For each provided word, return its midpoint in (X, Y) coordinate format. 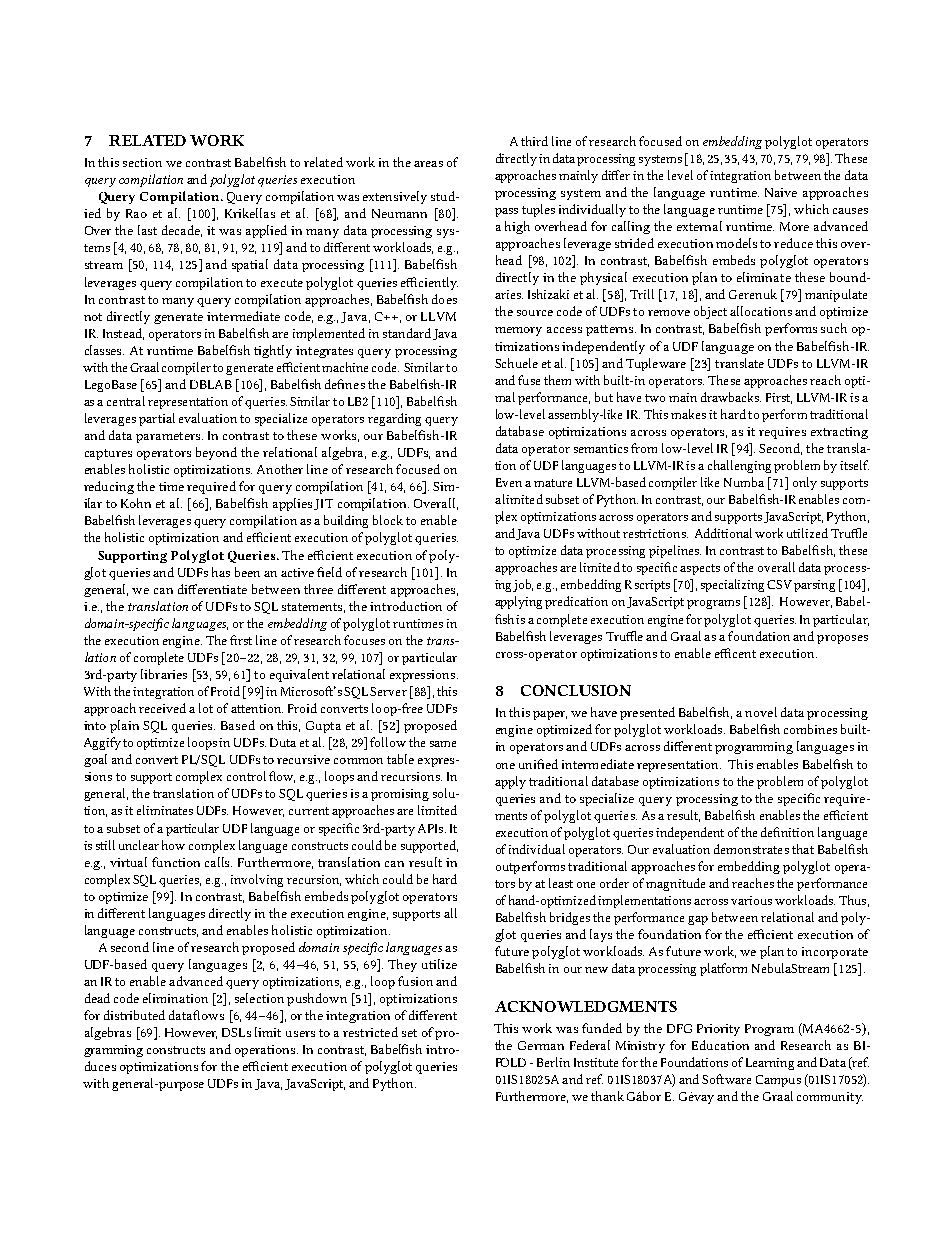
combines (810, 729)
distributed (134, 1015)
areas (428, 164)
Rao (136, 213)
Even (509, 482)
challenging (739, 466)
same (443, 744)
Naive (781, 192)
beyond (216, 453)
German (541, 1045)
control (246, 776)
